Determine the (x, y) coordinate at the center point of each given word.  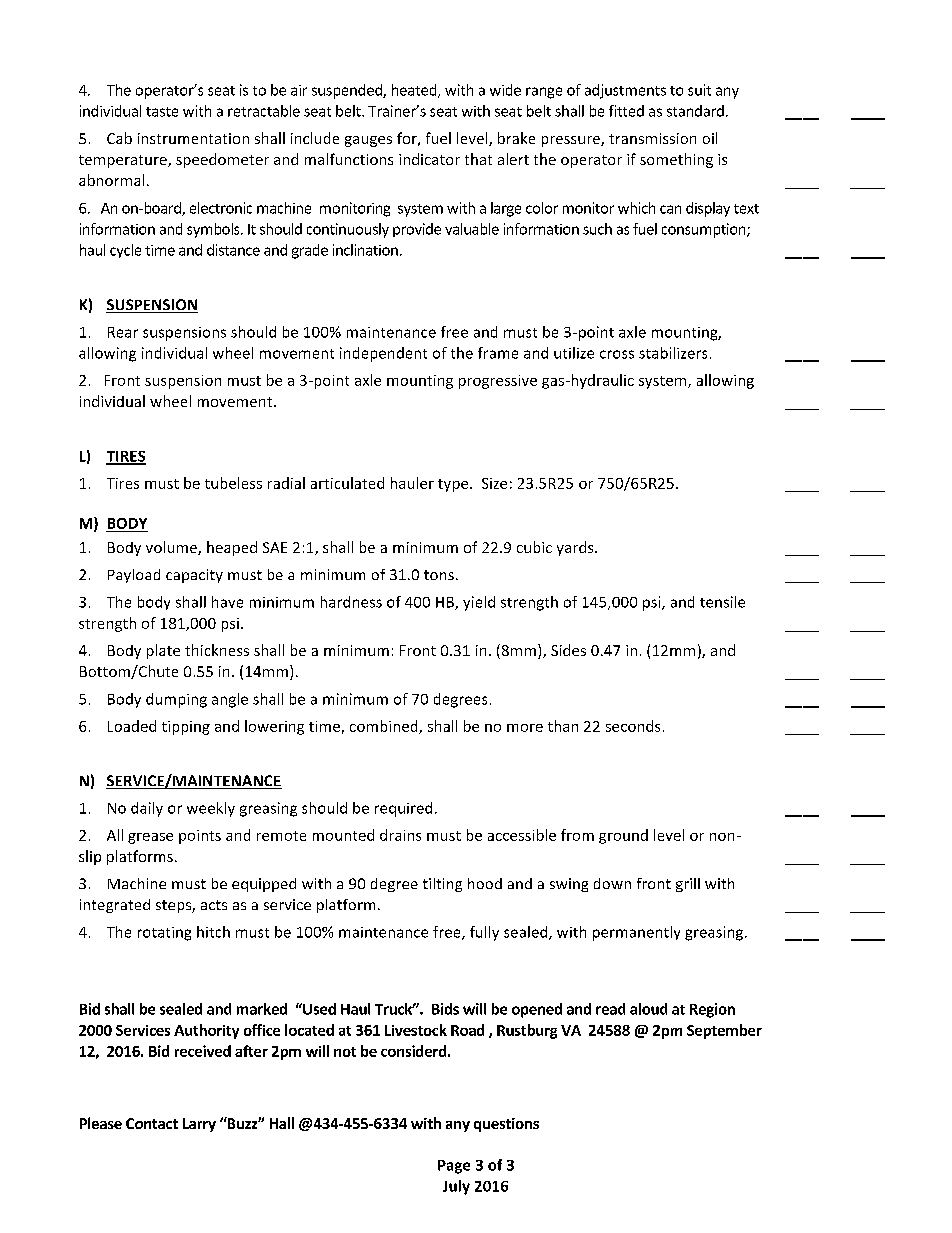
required (403, 809)
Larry (199, 1125)
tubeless (233, 483)
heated (415, 91)
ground (623, 836)
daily (147, 809)
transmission (652, 138)
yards (576, 548)
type (454, 485)
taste (162, 112)
